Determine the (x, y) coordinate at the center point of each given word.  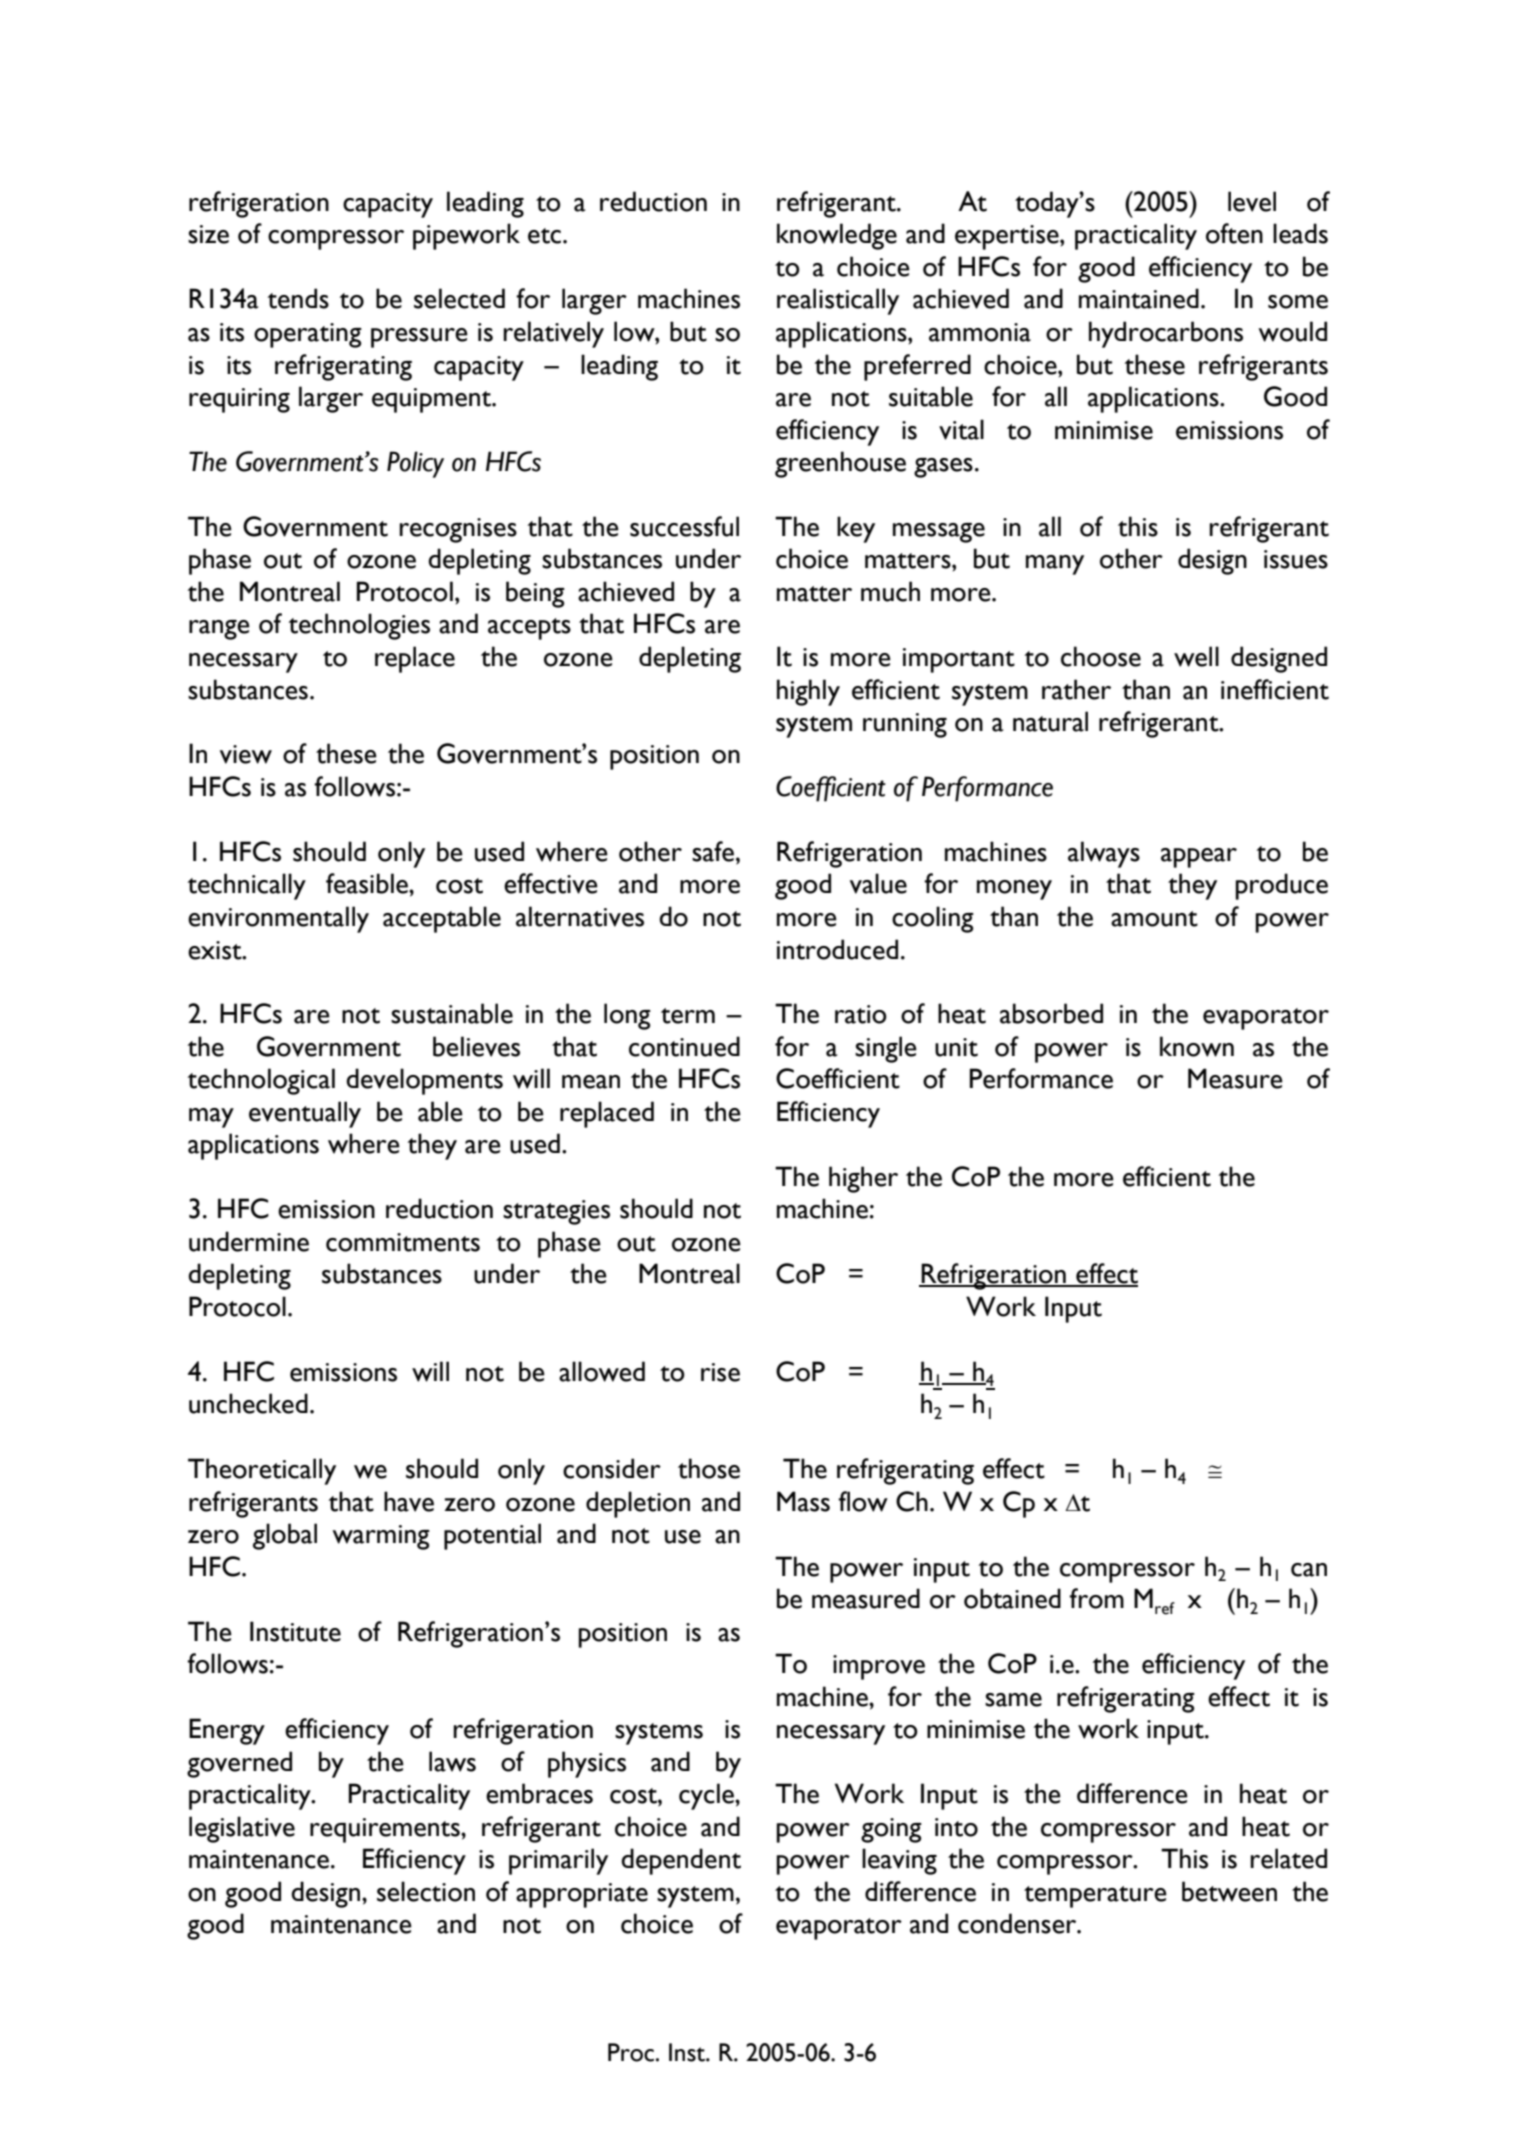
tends (298, 298)
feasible (368, 883)
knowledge (837, 236)
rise (720, 1372)
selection (426, 1891)
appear (1199, 858)
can (1309, 1570)
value (878, 883)
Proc (631, 2052)
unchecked (248, 1403)
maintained (1139, 298)
